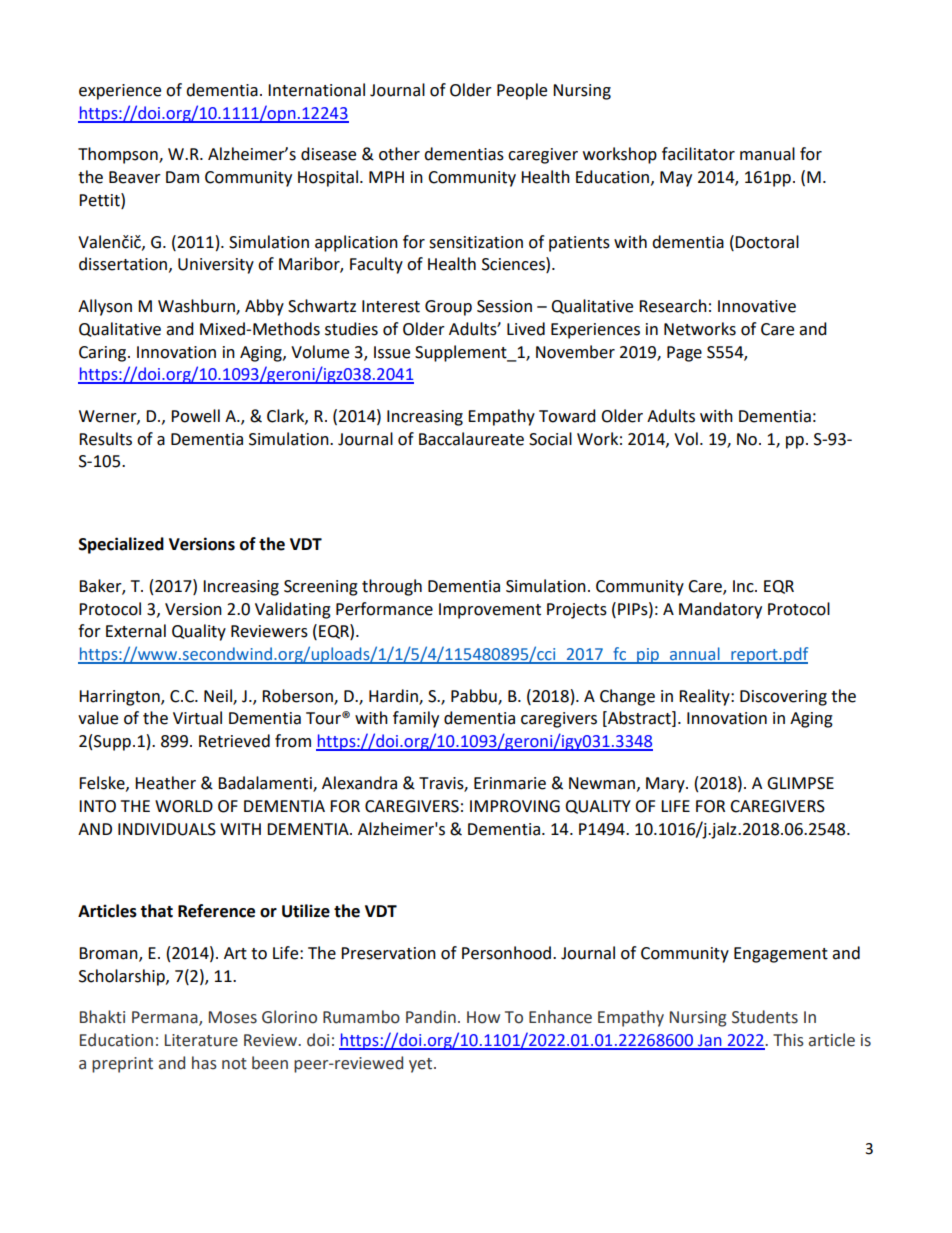 Image resolution: width=952 pixels, height=1233 pixels. Describe the element at coordinates (666, 785) in the screenshot. I see `Mary` at that location.
